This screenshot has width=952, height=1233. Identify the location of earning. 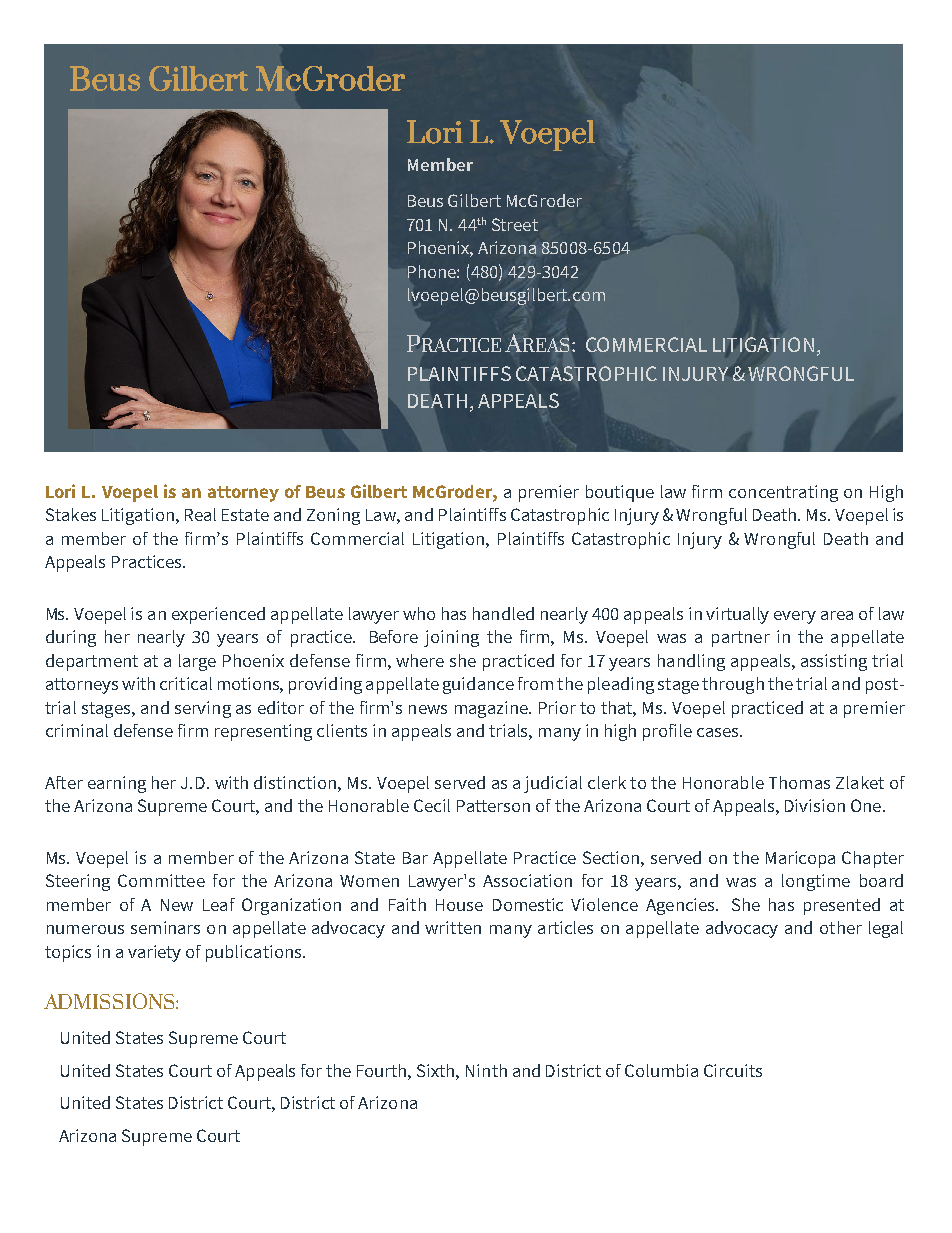
(117, 784).
